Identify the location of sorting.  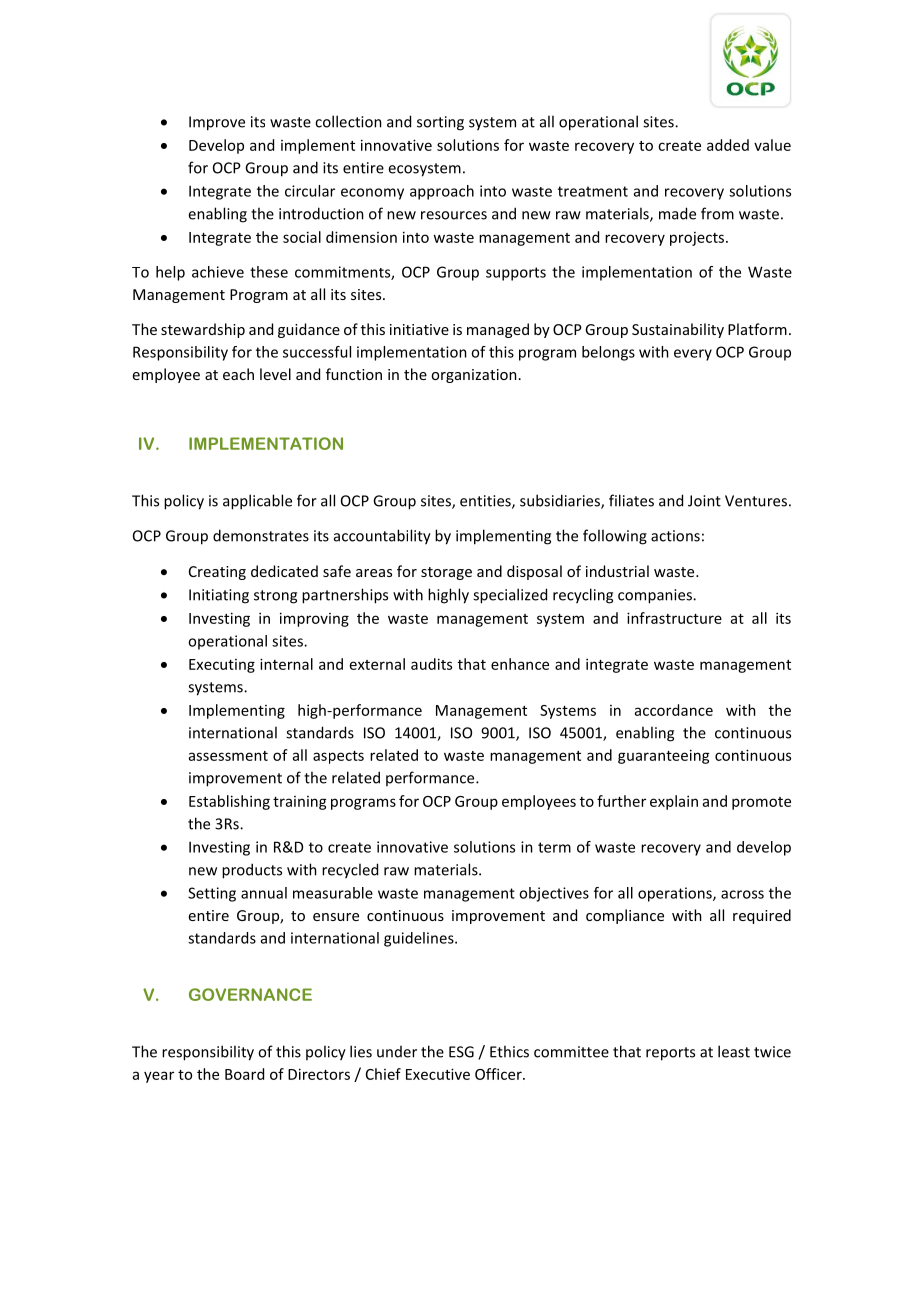
(440, 123).
